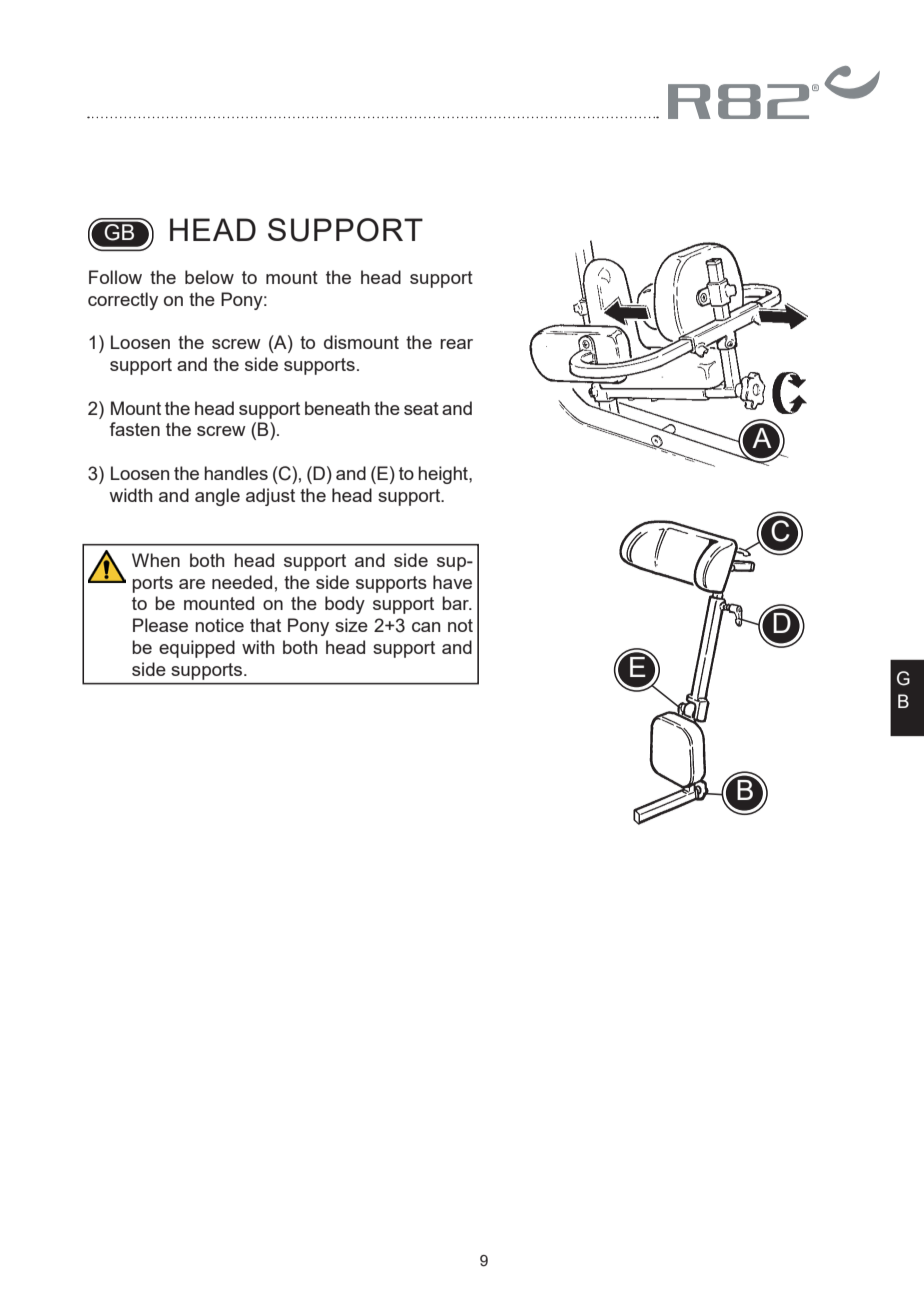 The width and height of the screenshot is (924, 1308). What do you see at coordinates (209, 277) in the screenshot?
I see `below` at bounding box center [209, 277].
